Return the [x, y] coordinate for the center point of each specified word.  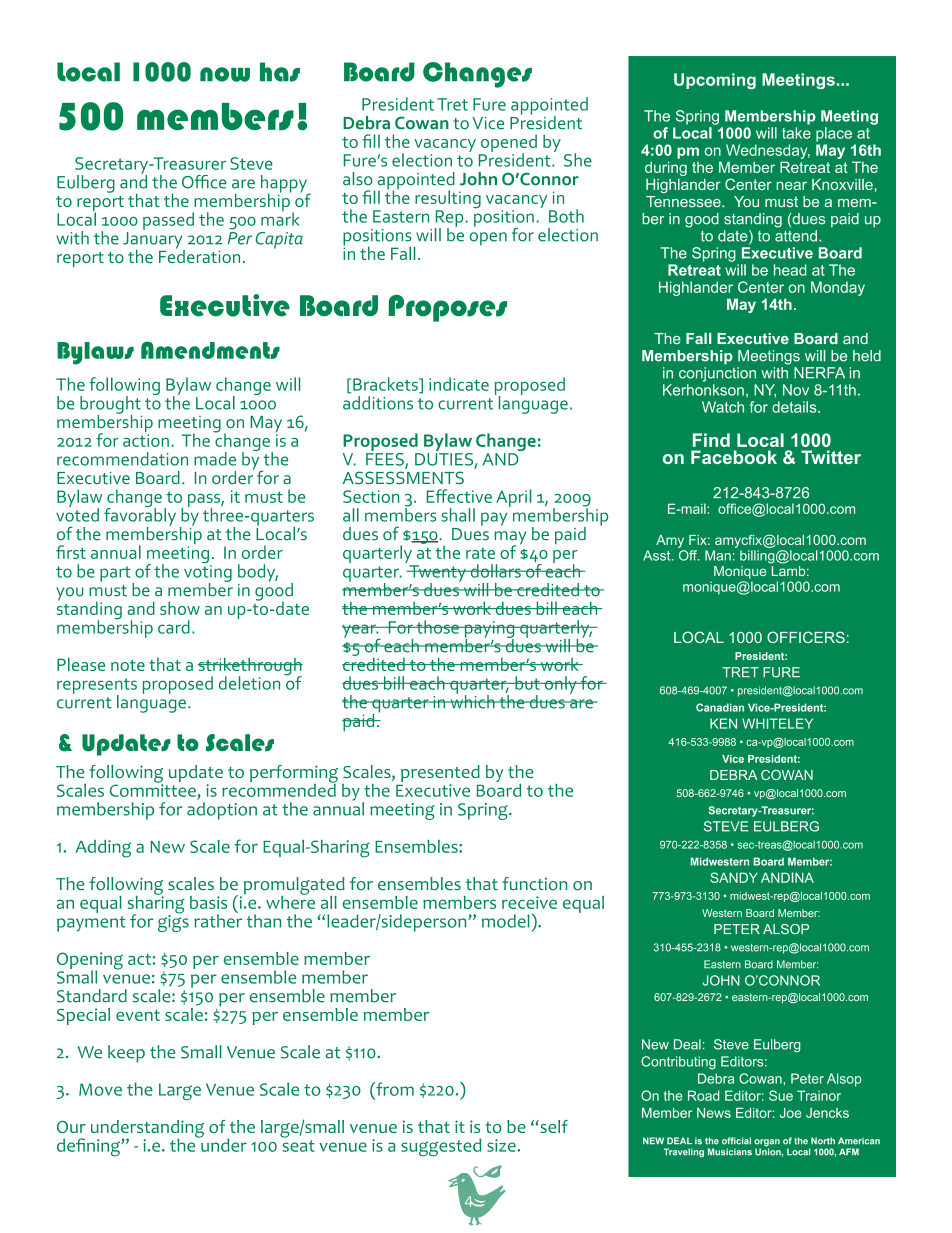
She [578, 160]
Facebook [734, 457]
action [146, 440]
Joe [791, 1113]
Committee [153, 789]
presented [441, 775]
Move [100, 1089]
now [225, 74]
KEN [723, 723]
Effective [459, 496]
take [796, 133]
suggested [441, 1147]
